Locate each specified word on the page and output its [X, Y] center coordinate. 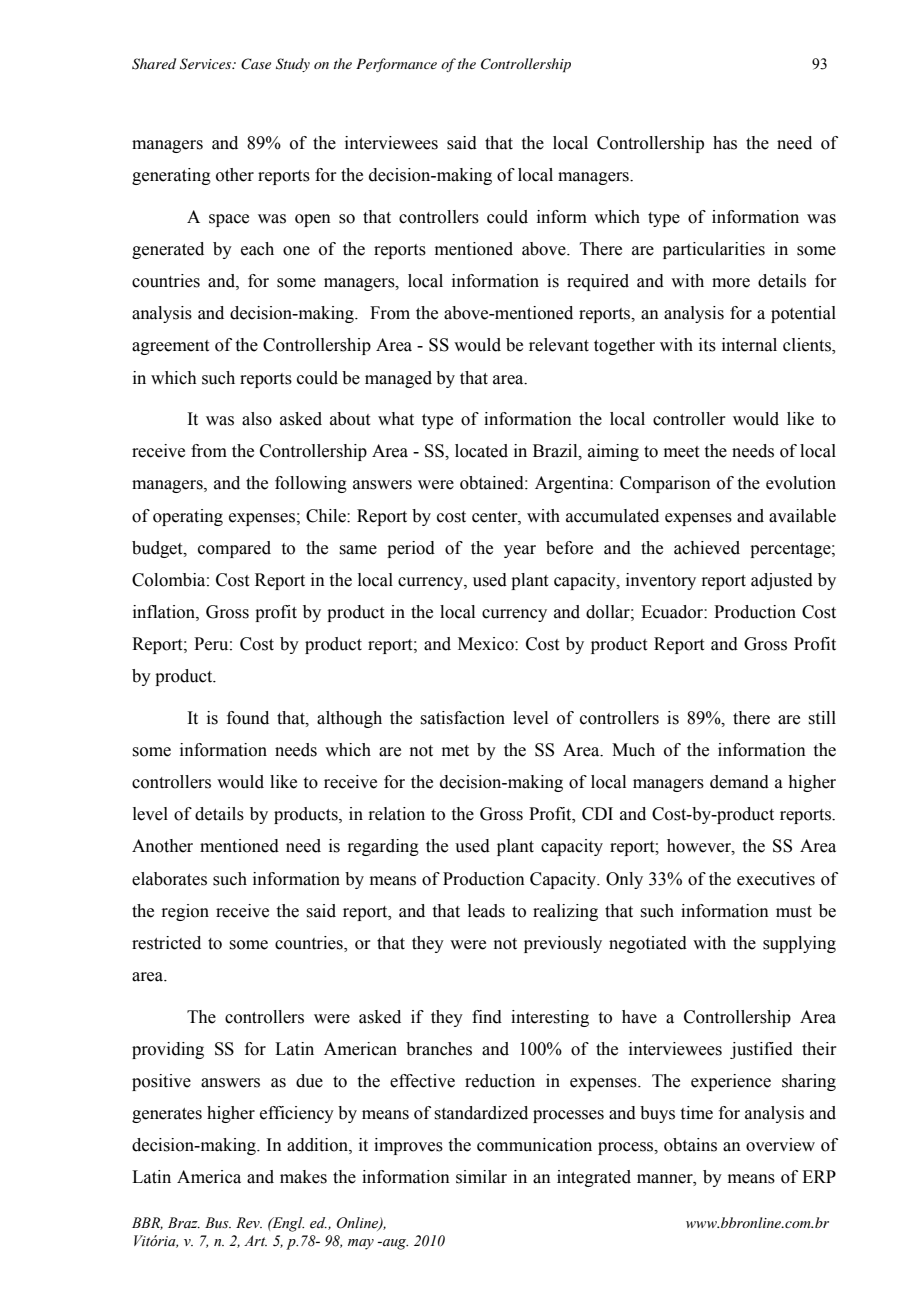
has [725, 143]
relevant [559, 345]
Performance [396, 65]
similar [481, 1177]
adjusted [782, 581]
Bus [218, 1222]
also [257, 419]
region [185, 912]
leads [486, 911]
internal [749, 345]
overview [780, 1145]
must [794, 912]
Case [256, 64]
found [248, 718]
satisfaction [462, 718]
